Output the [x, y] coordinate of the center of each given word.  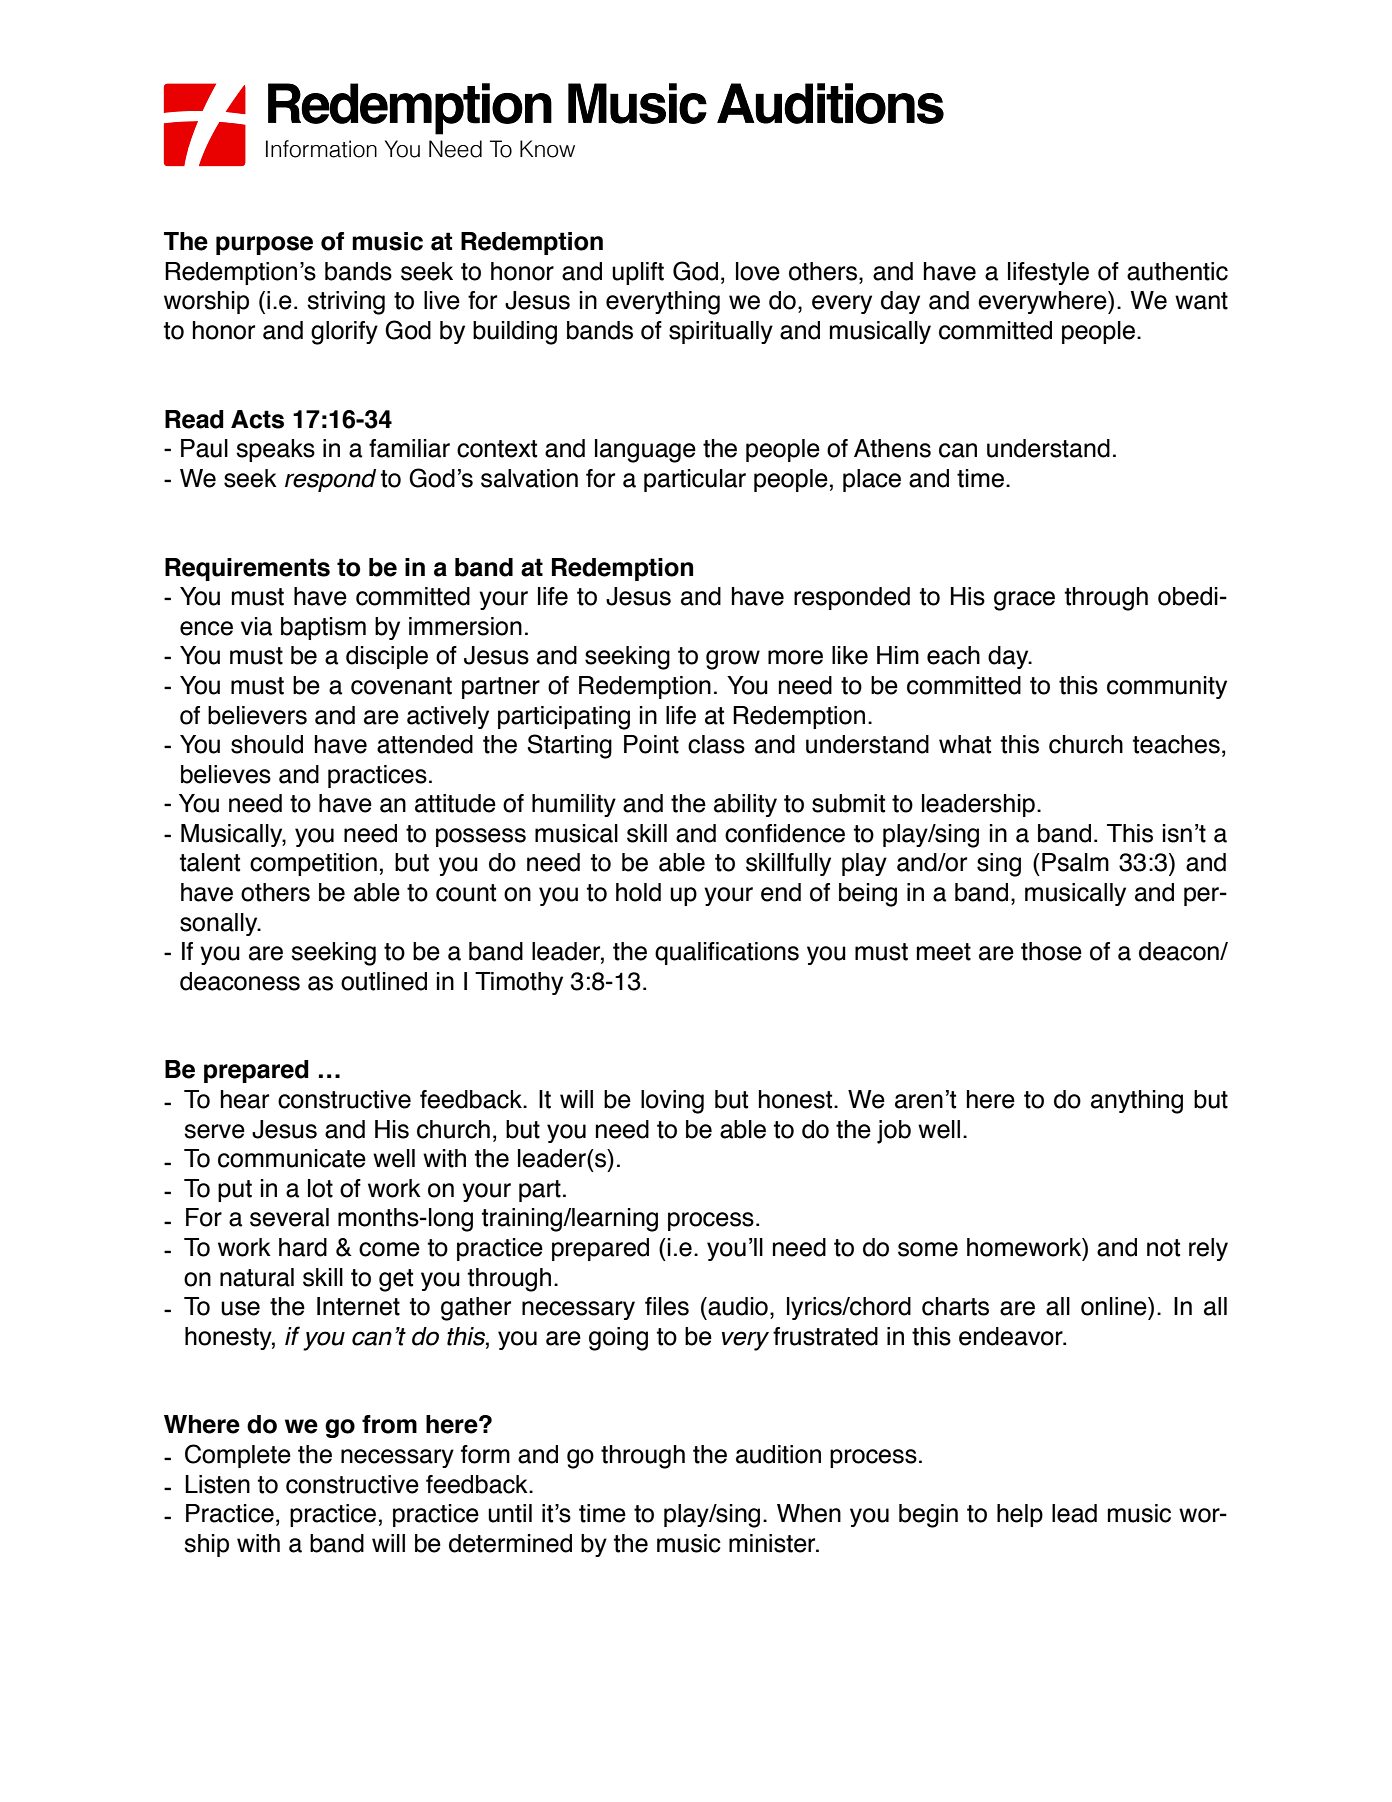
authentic [1177, 271]
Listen [217, 1484]
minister [773, 1543]
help [1020, 1515]
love [758, 271]
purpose [264, 245]
